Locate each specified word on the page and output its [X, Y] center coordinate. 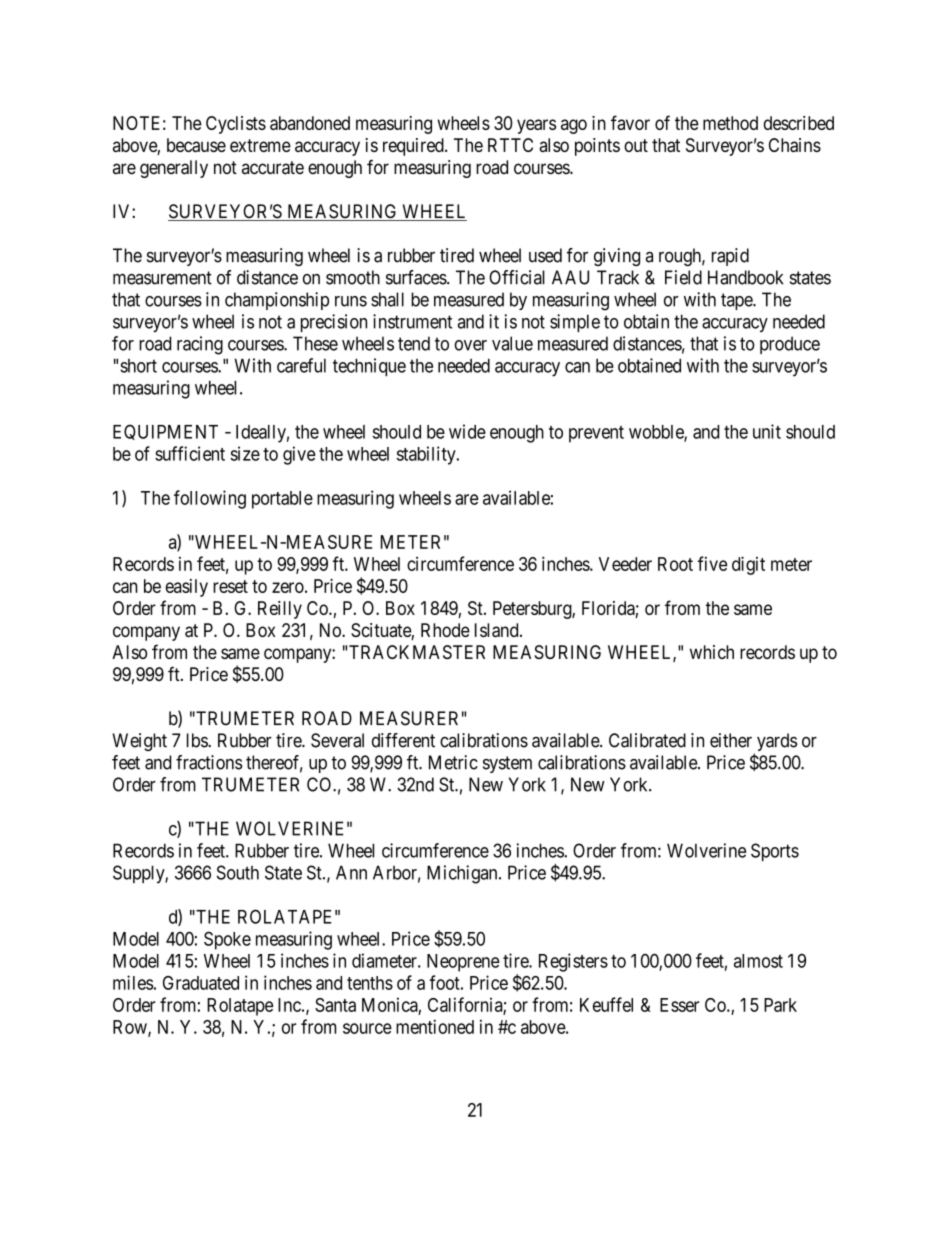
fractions [209, 762]
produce [790, 345]
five [712, 563]
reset [230, 586]
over [470, 345]
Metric [453, 762]
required [414, 147]
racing [200, 345]
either [731, 740]
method [730, 123]
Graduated [201, 983]
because [196, 145]
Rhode [445, 630]
